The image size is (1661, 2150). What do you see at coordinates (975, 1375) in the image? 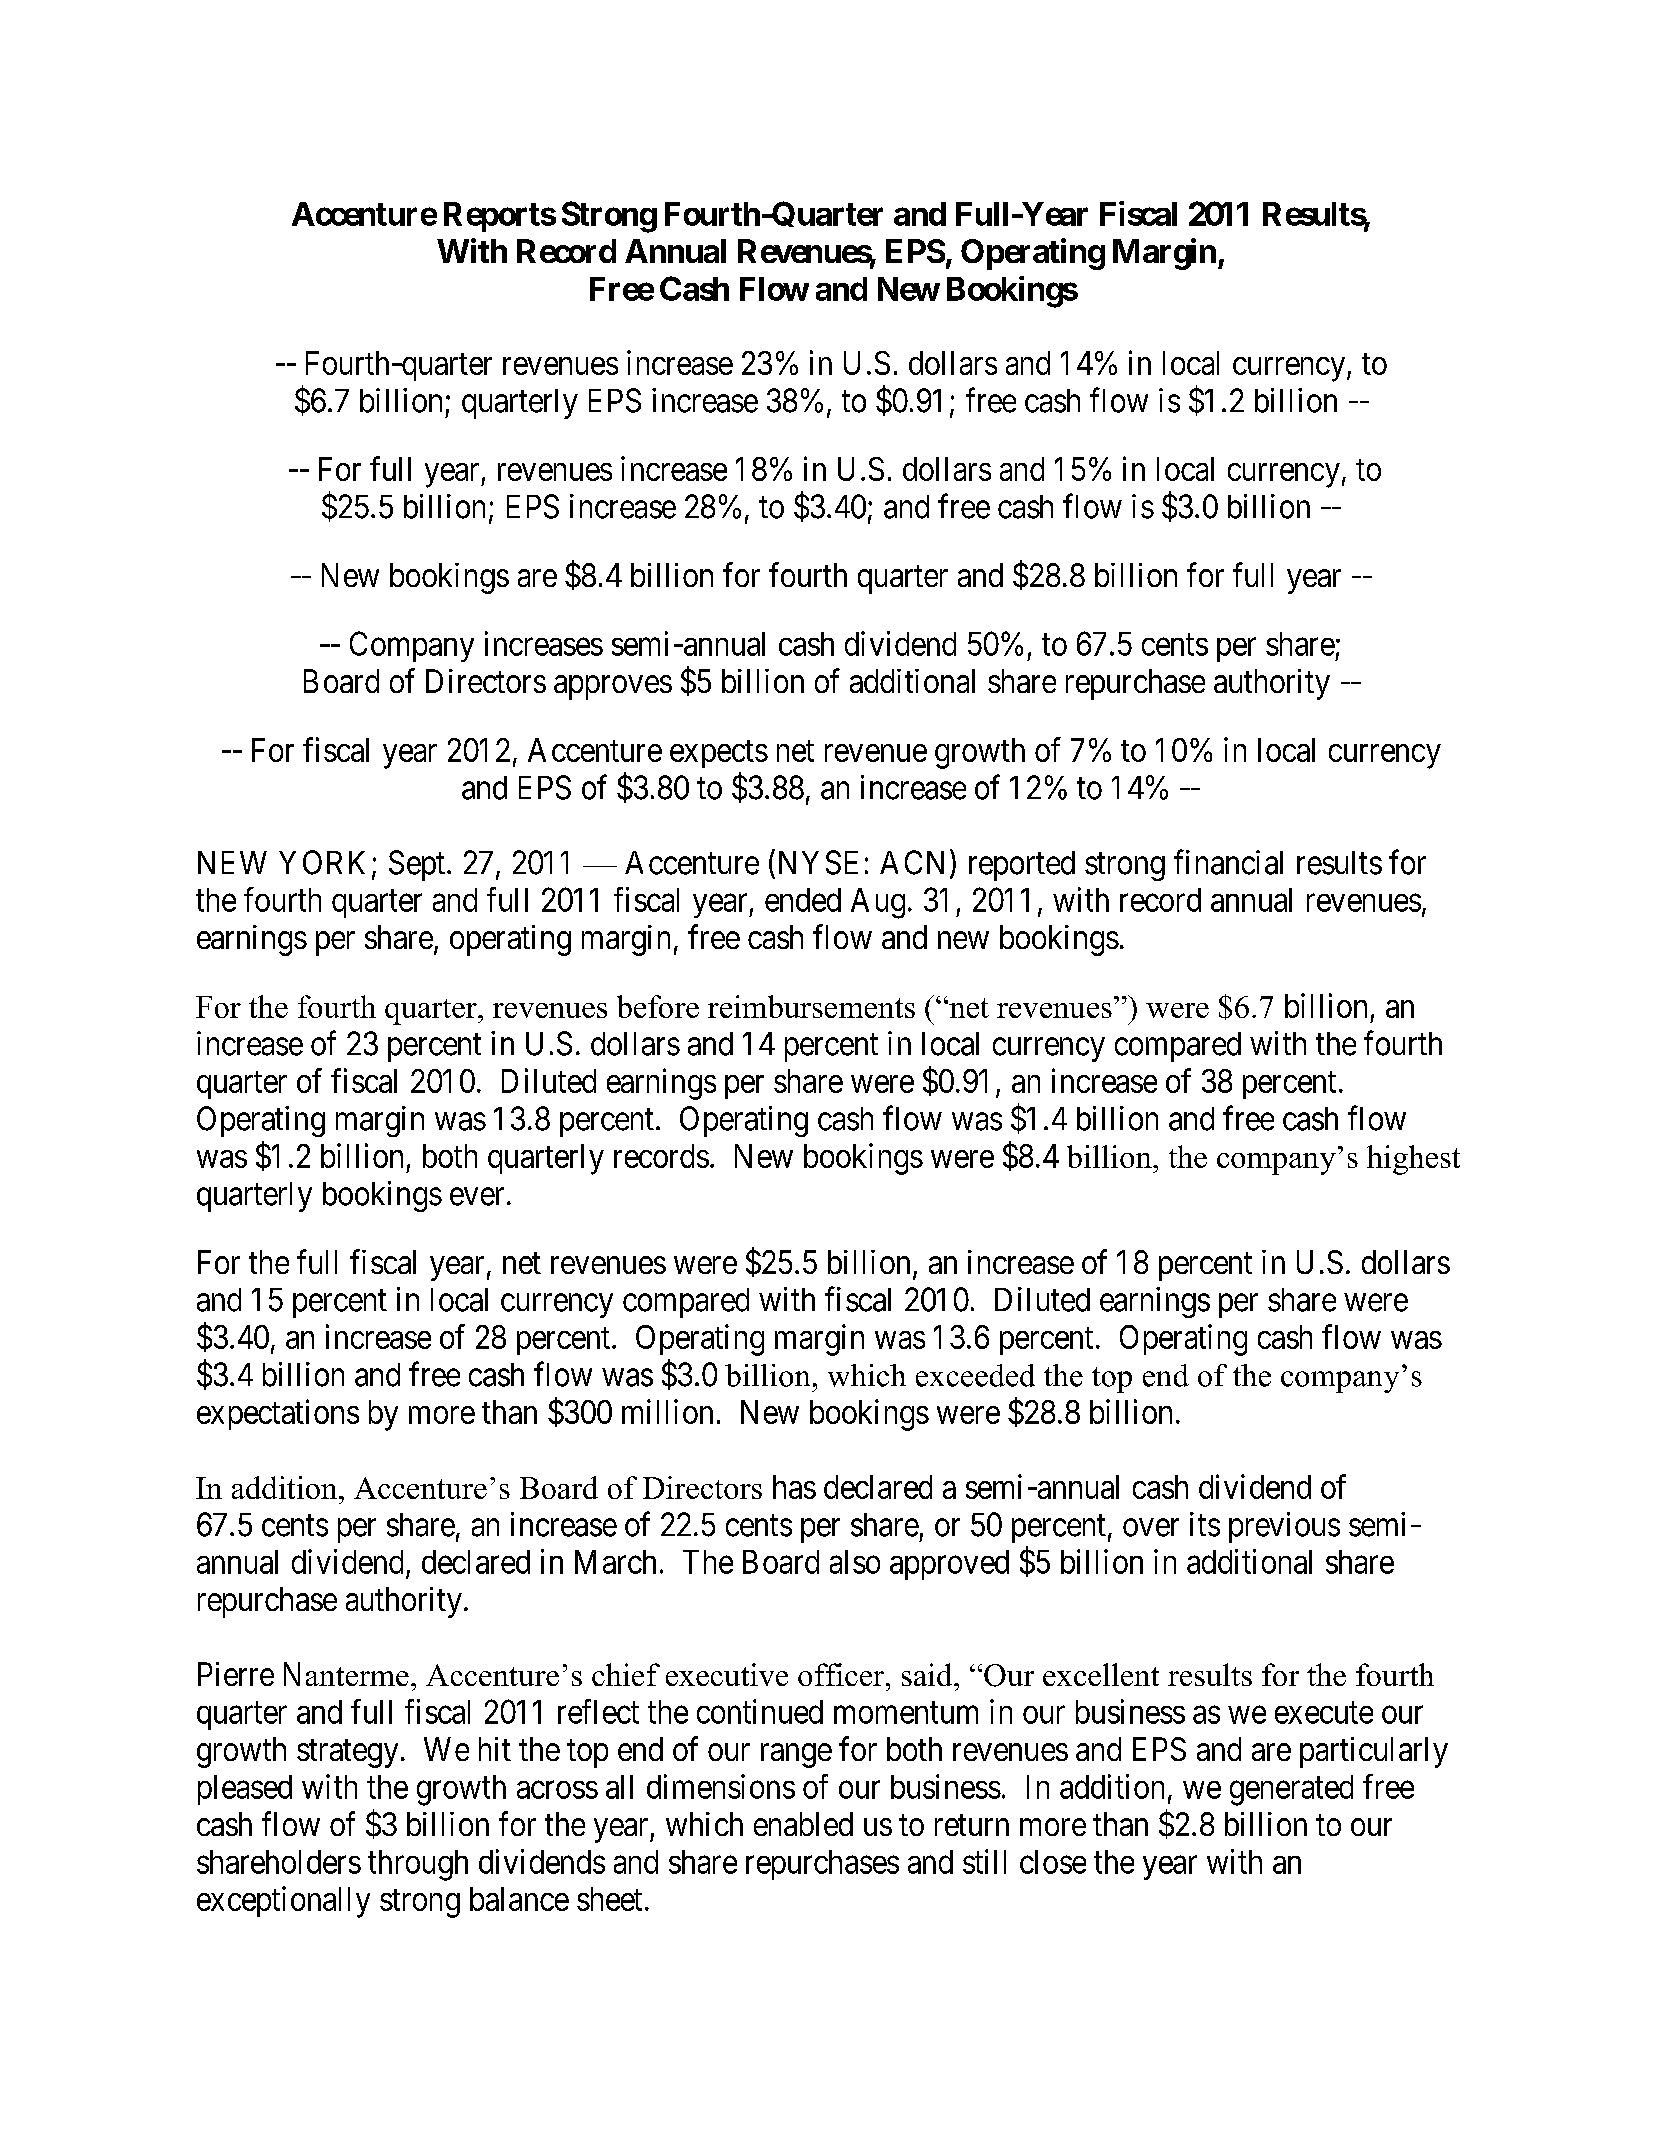
I see `exceeded` at bounding box center [975, 1375].
